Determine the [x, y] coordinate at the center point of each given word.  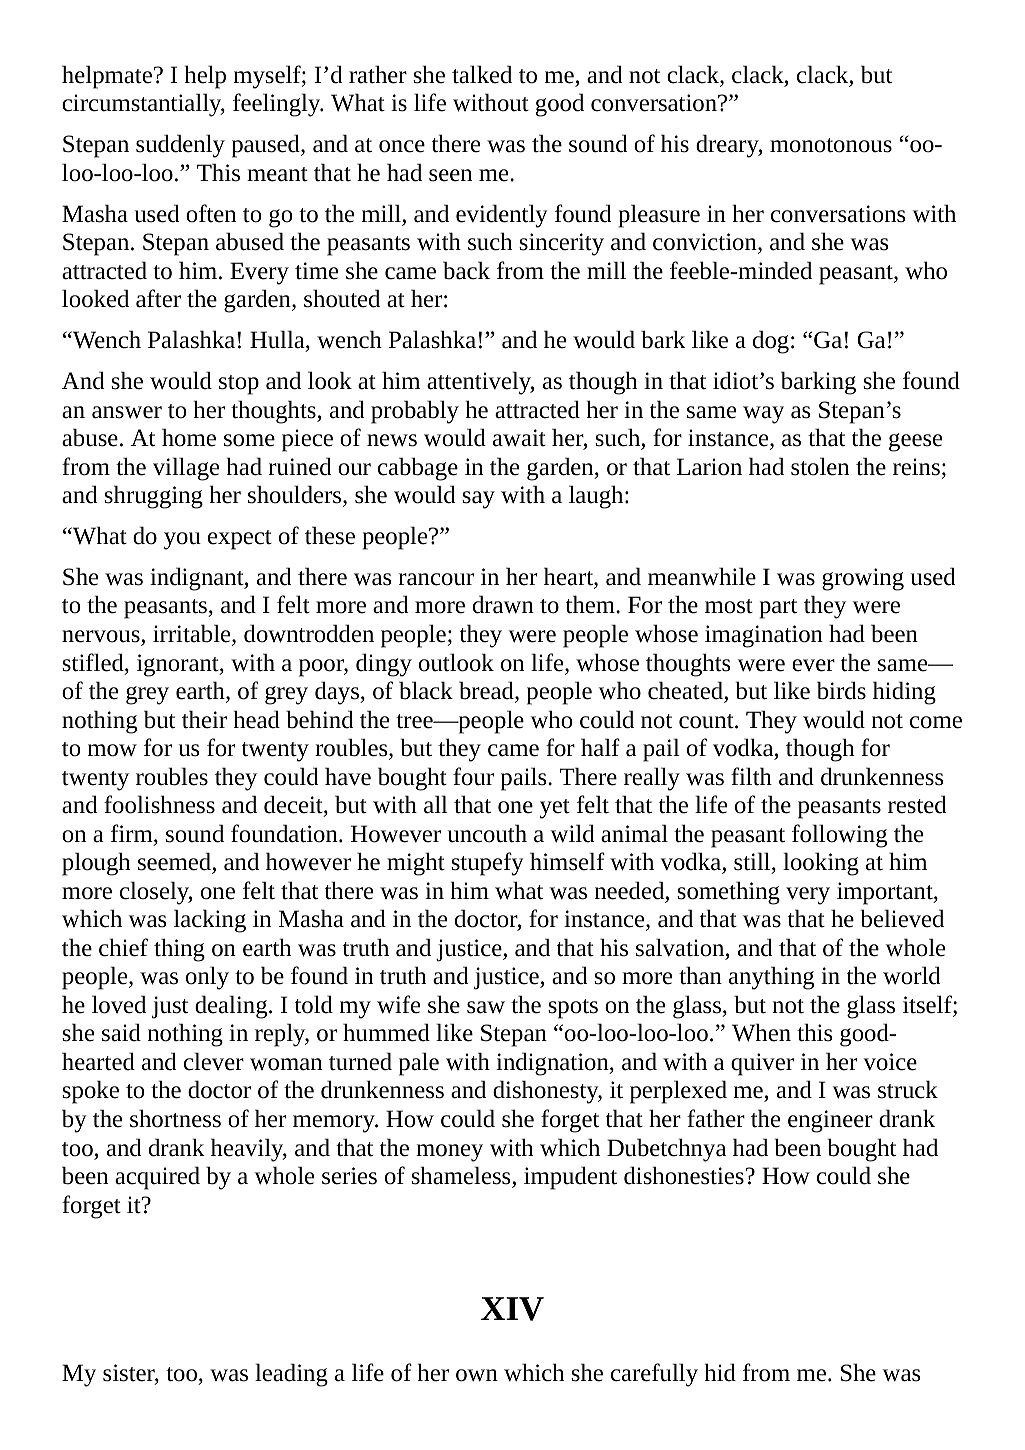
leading [291, 1375]
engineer [830, 1121]
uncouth [487, 833]
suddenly [180, 146]
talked [482, 74]
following [839, 836]
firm [133, 834]
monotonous [831, 145]
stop [239, 385]
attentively [480, 383]
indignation [553, 1064]
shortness [175, 1118]
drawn [503, 604]
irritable [193, 634]
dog [771, 342]
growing [863, 579]
